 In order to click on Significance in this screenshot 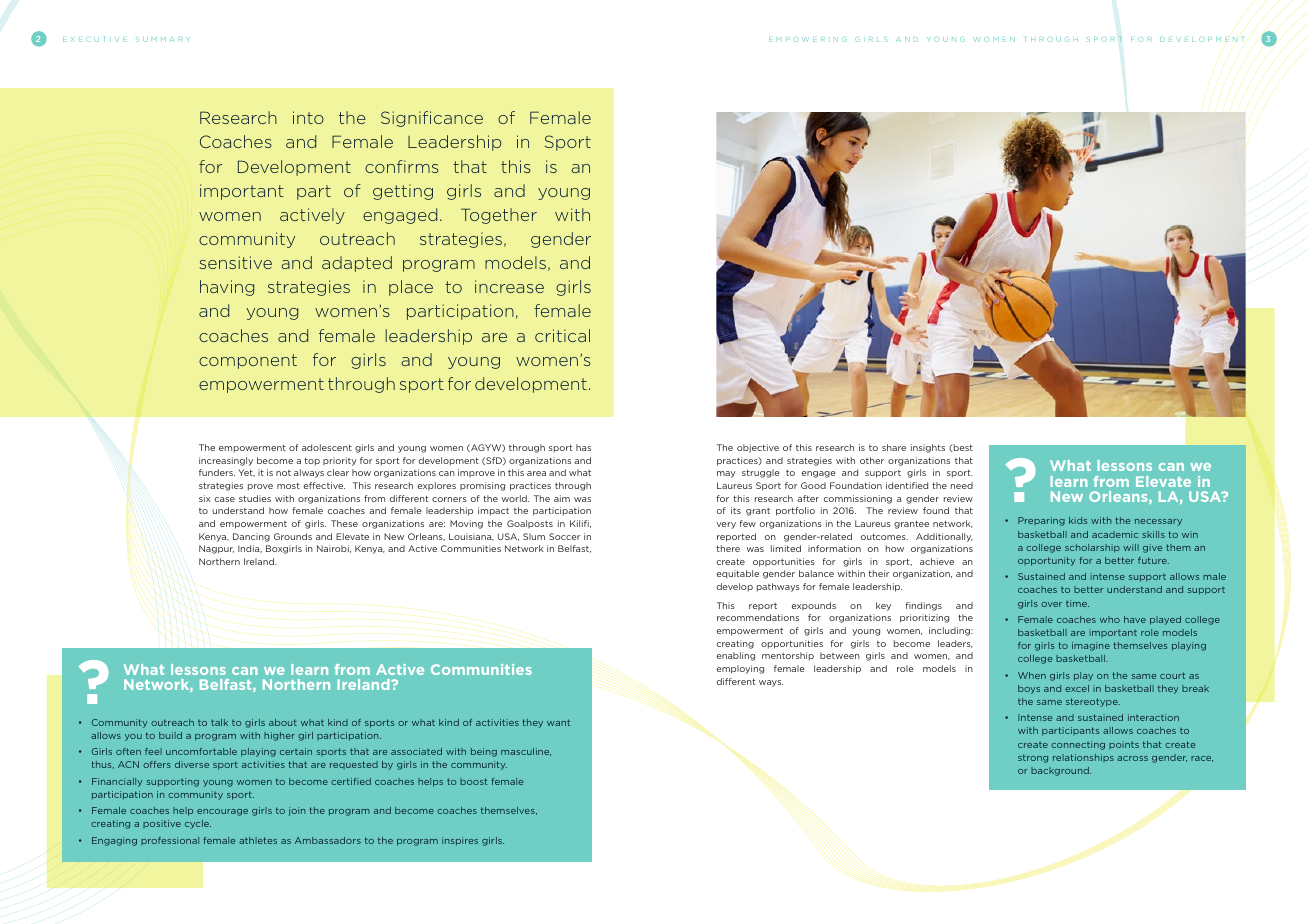, I will do `click(432, 119)`.
